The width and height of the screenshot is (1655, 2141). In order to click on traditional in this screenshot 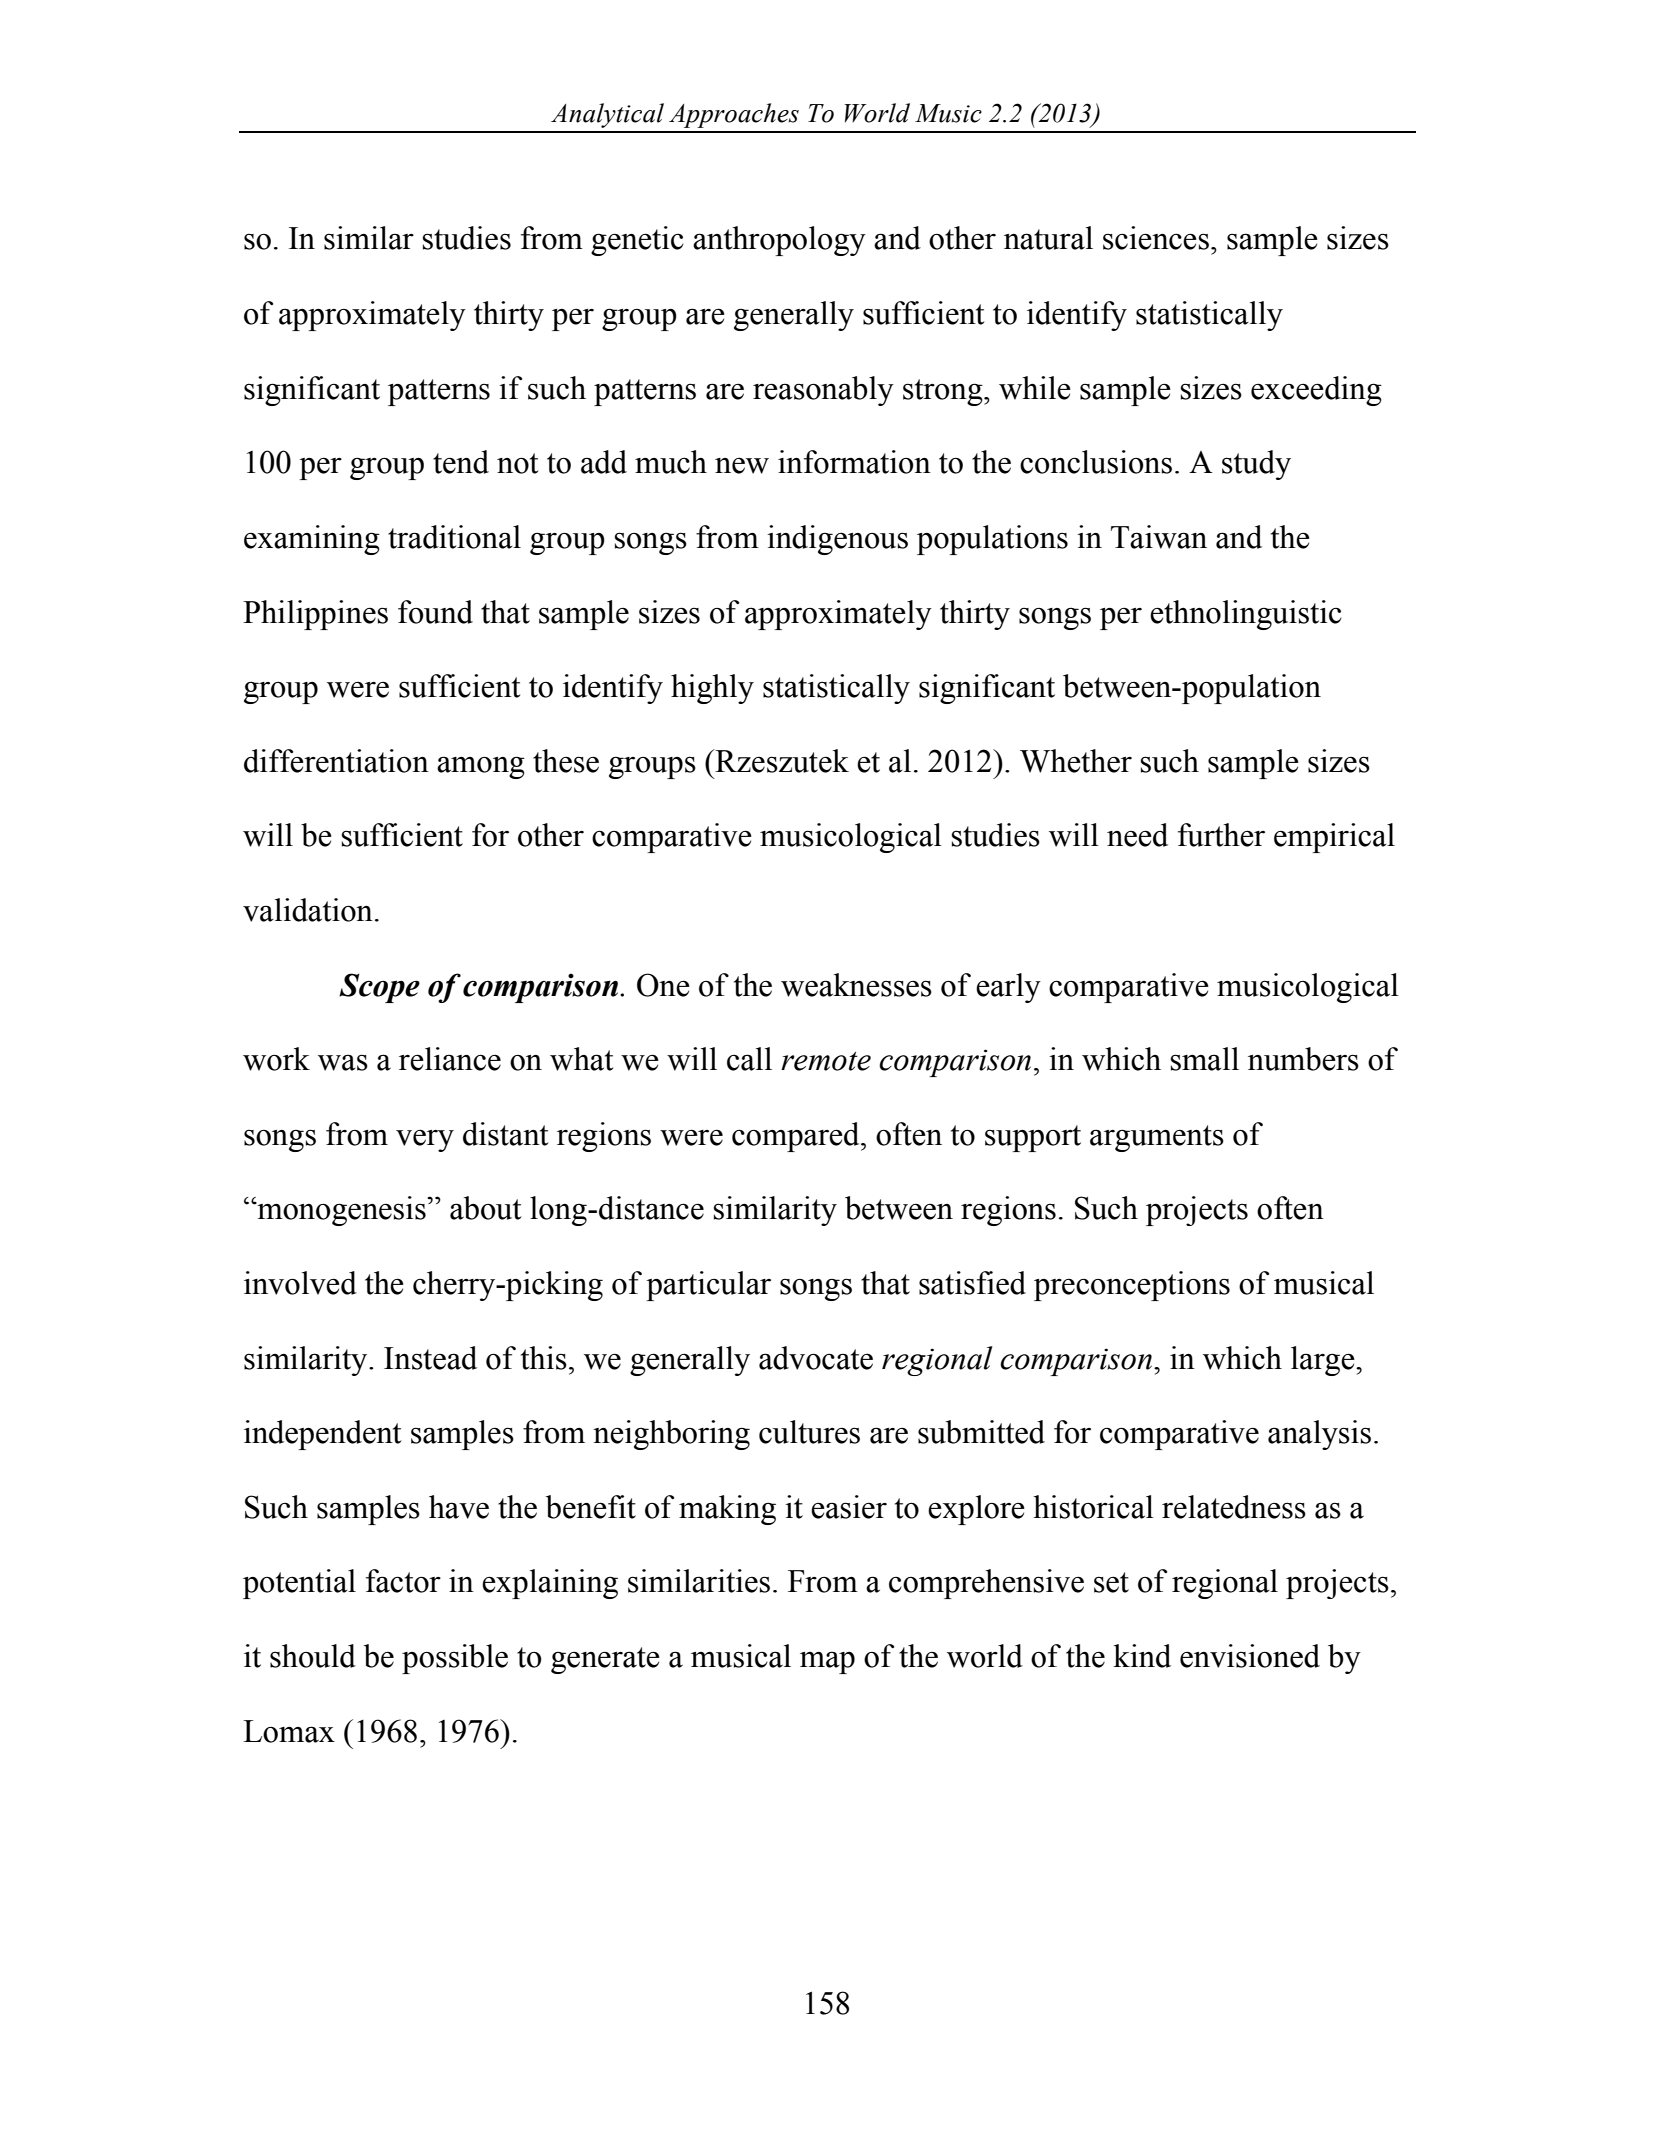, I will do `click(454, 537)`.
